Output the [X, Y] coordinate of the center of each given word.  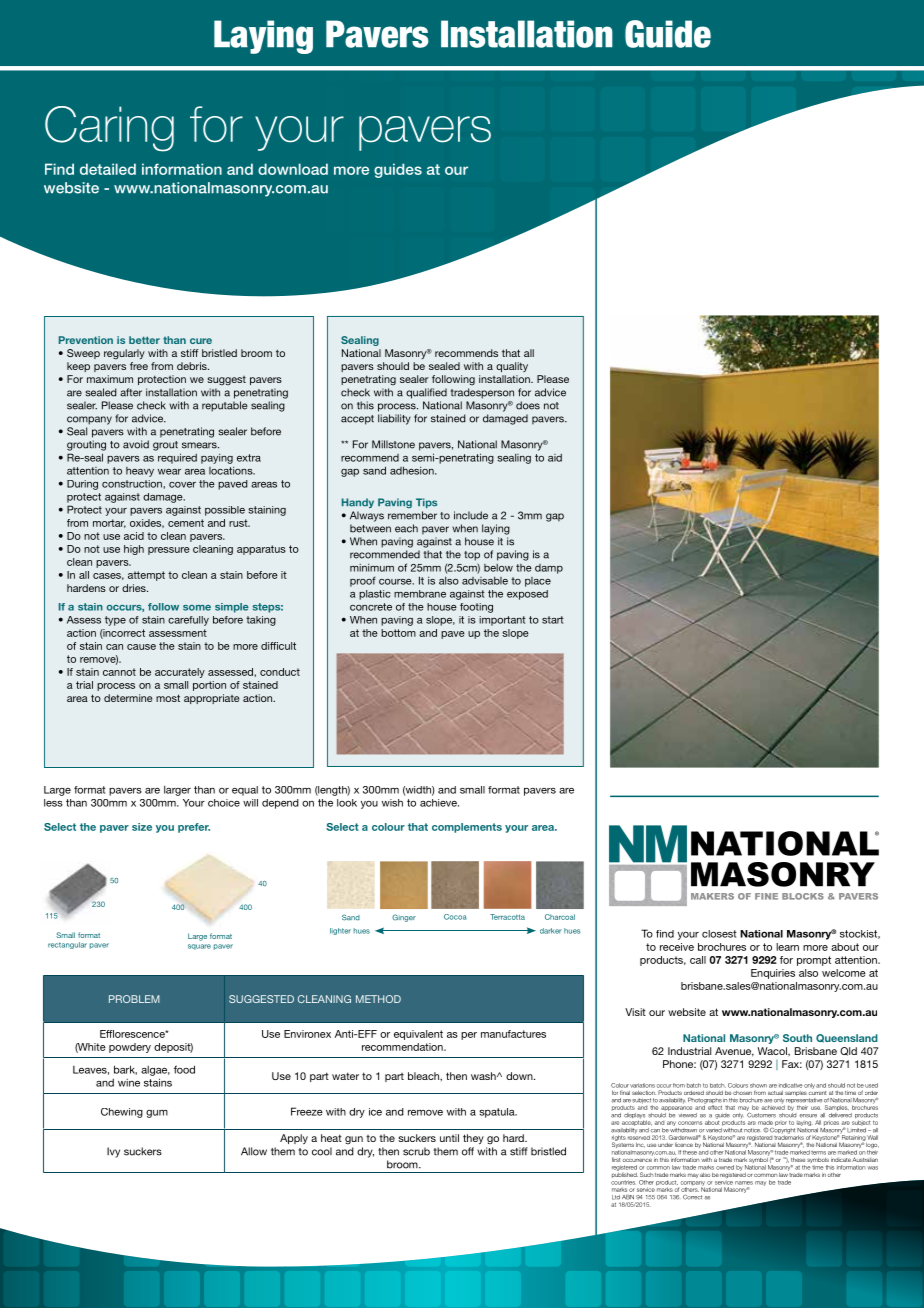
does [528, 405]
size [142, 827]
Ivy [113, 1152]
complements [467, 828]
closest [719, 934]
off [468, 1151]
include [471, 515]
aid [555, 458]
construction [133, 484]
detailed [108, 169]
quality [512, 367]
